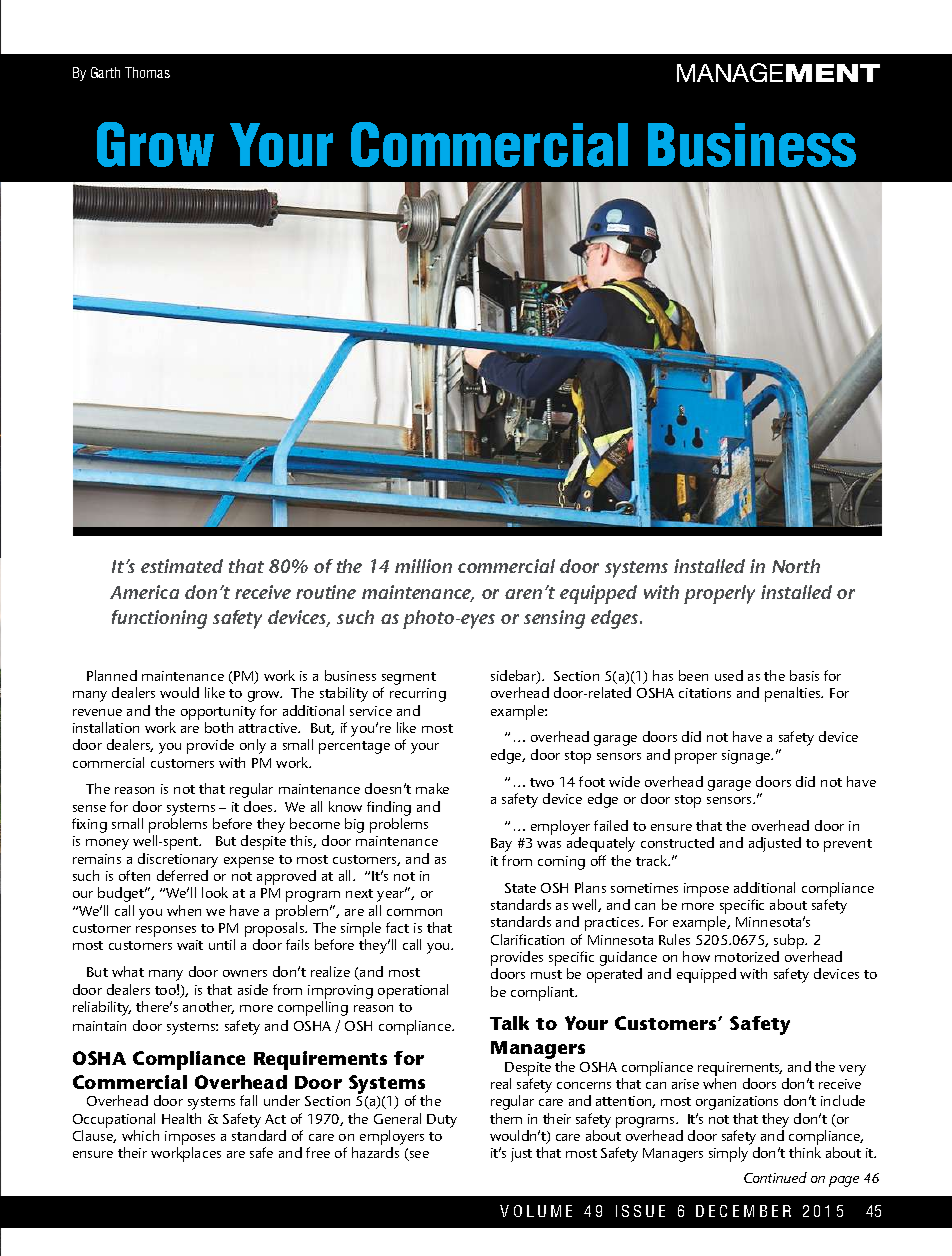 Image resolution: width=952 pixels, height=1256 pixels. Describe the element at coordinates (140, 1135) in the screenshot. I see `which` at that location.
